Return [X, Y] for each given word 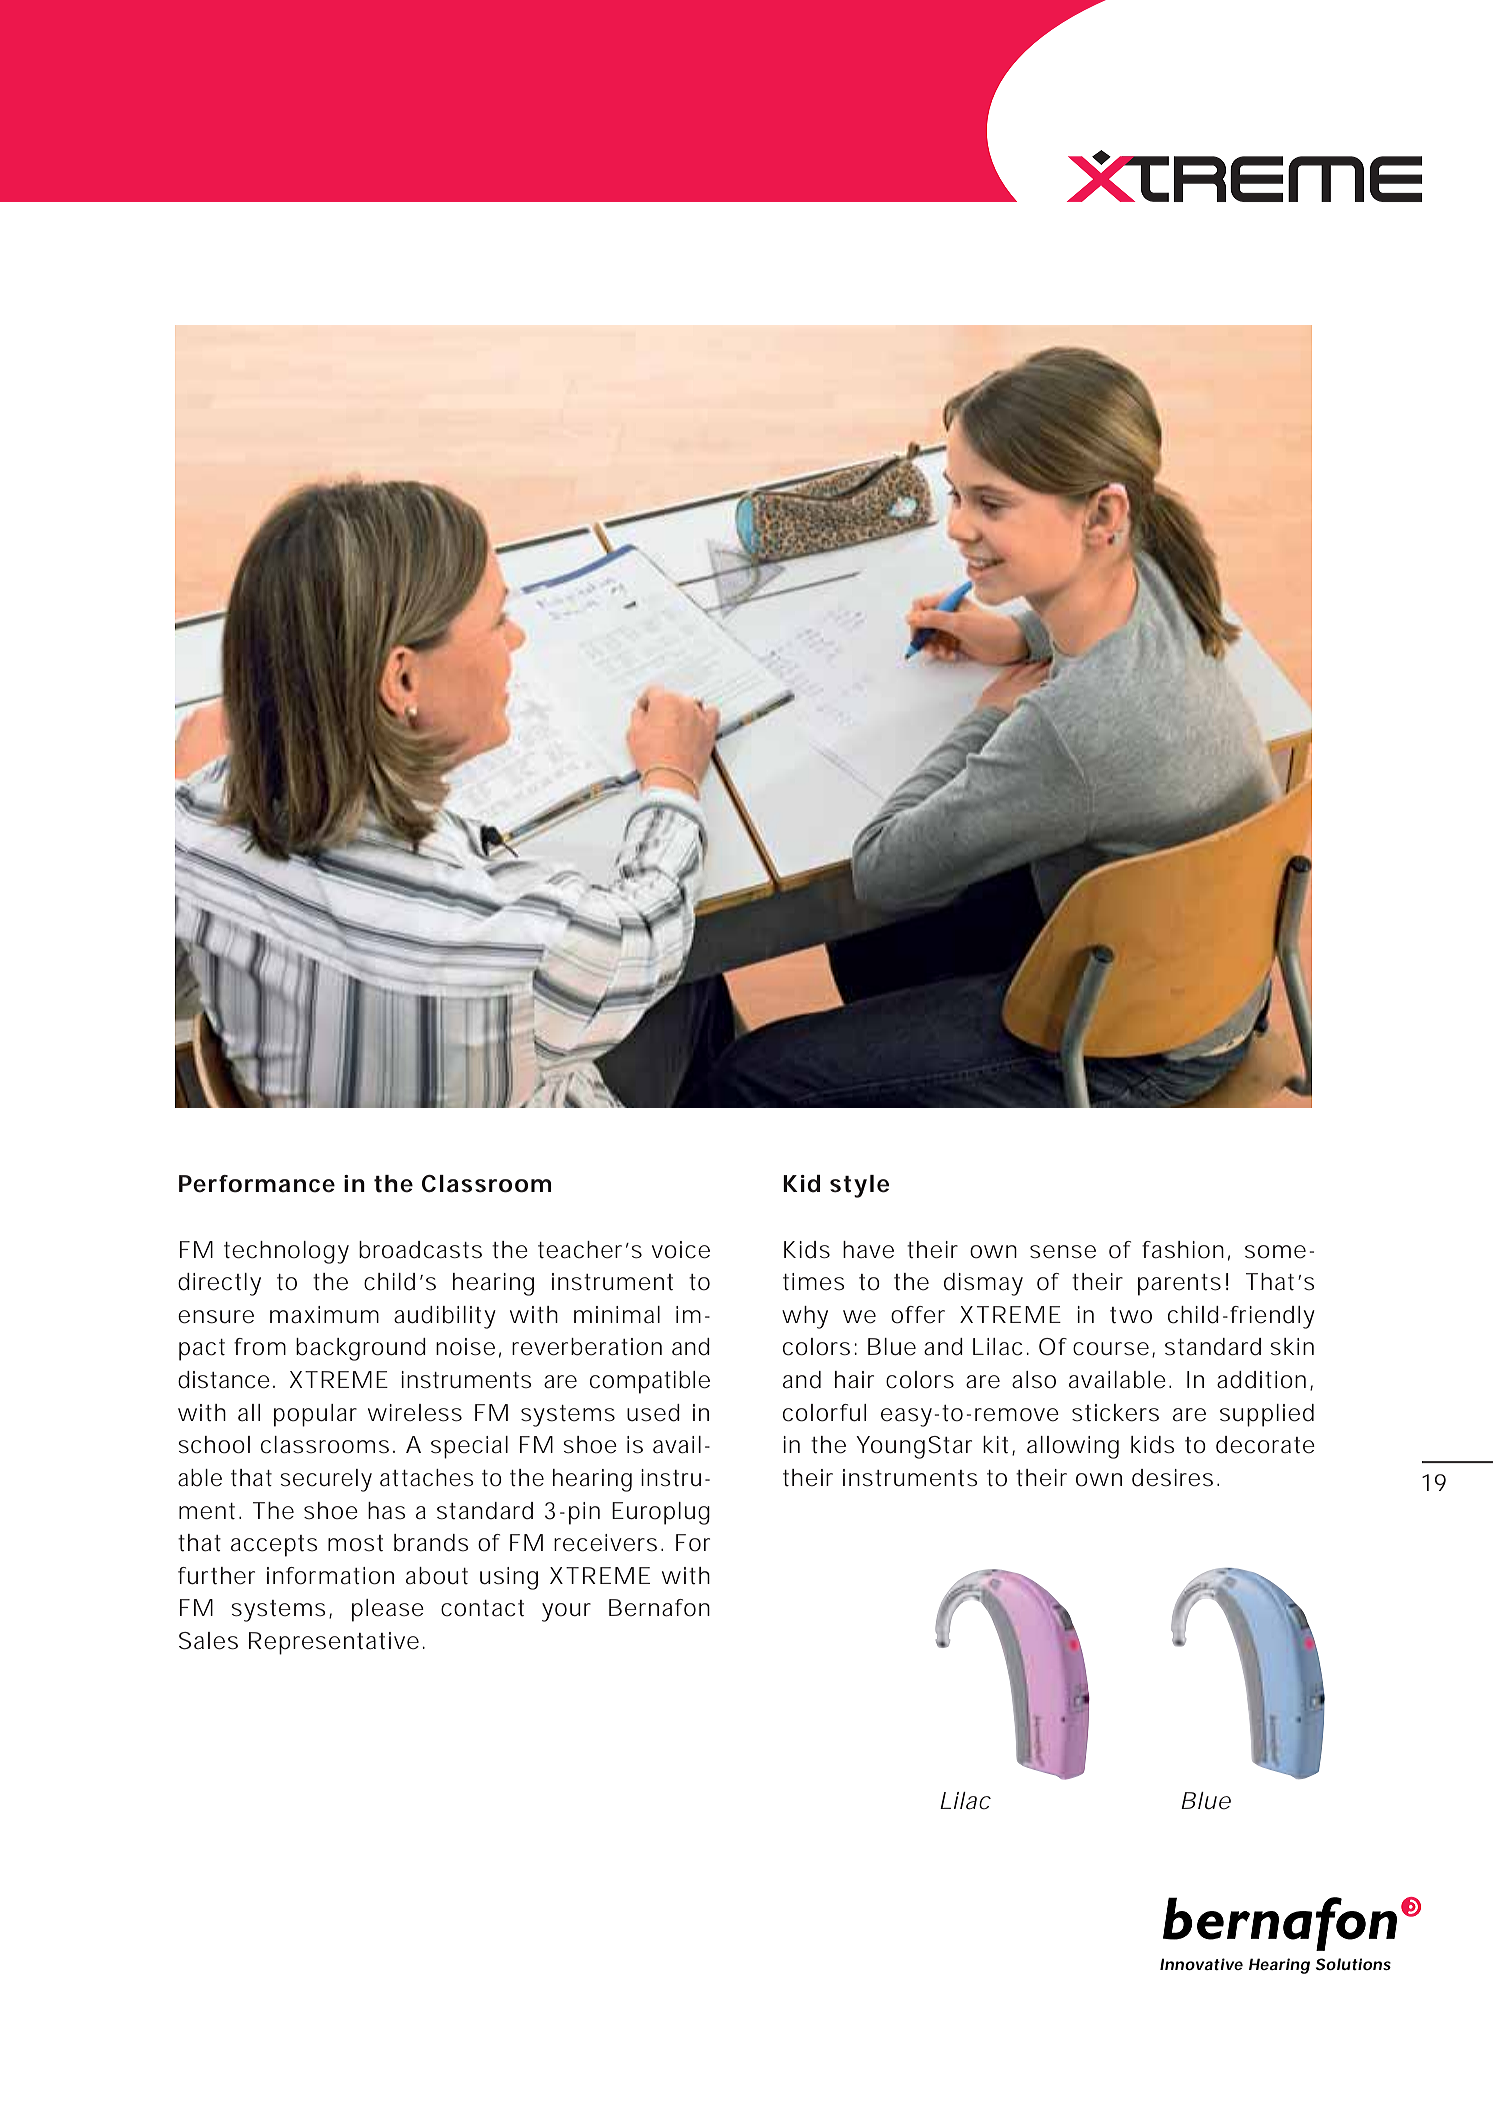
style [859, 1186]
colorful [824, 1413]
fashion [1183, 1250]
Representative [334, 1643]
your [566, 1612]
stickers [1115, 1413]
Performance [257, 1184]
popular [315, 1415]
